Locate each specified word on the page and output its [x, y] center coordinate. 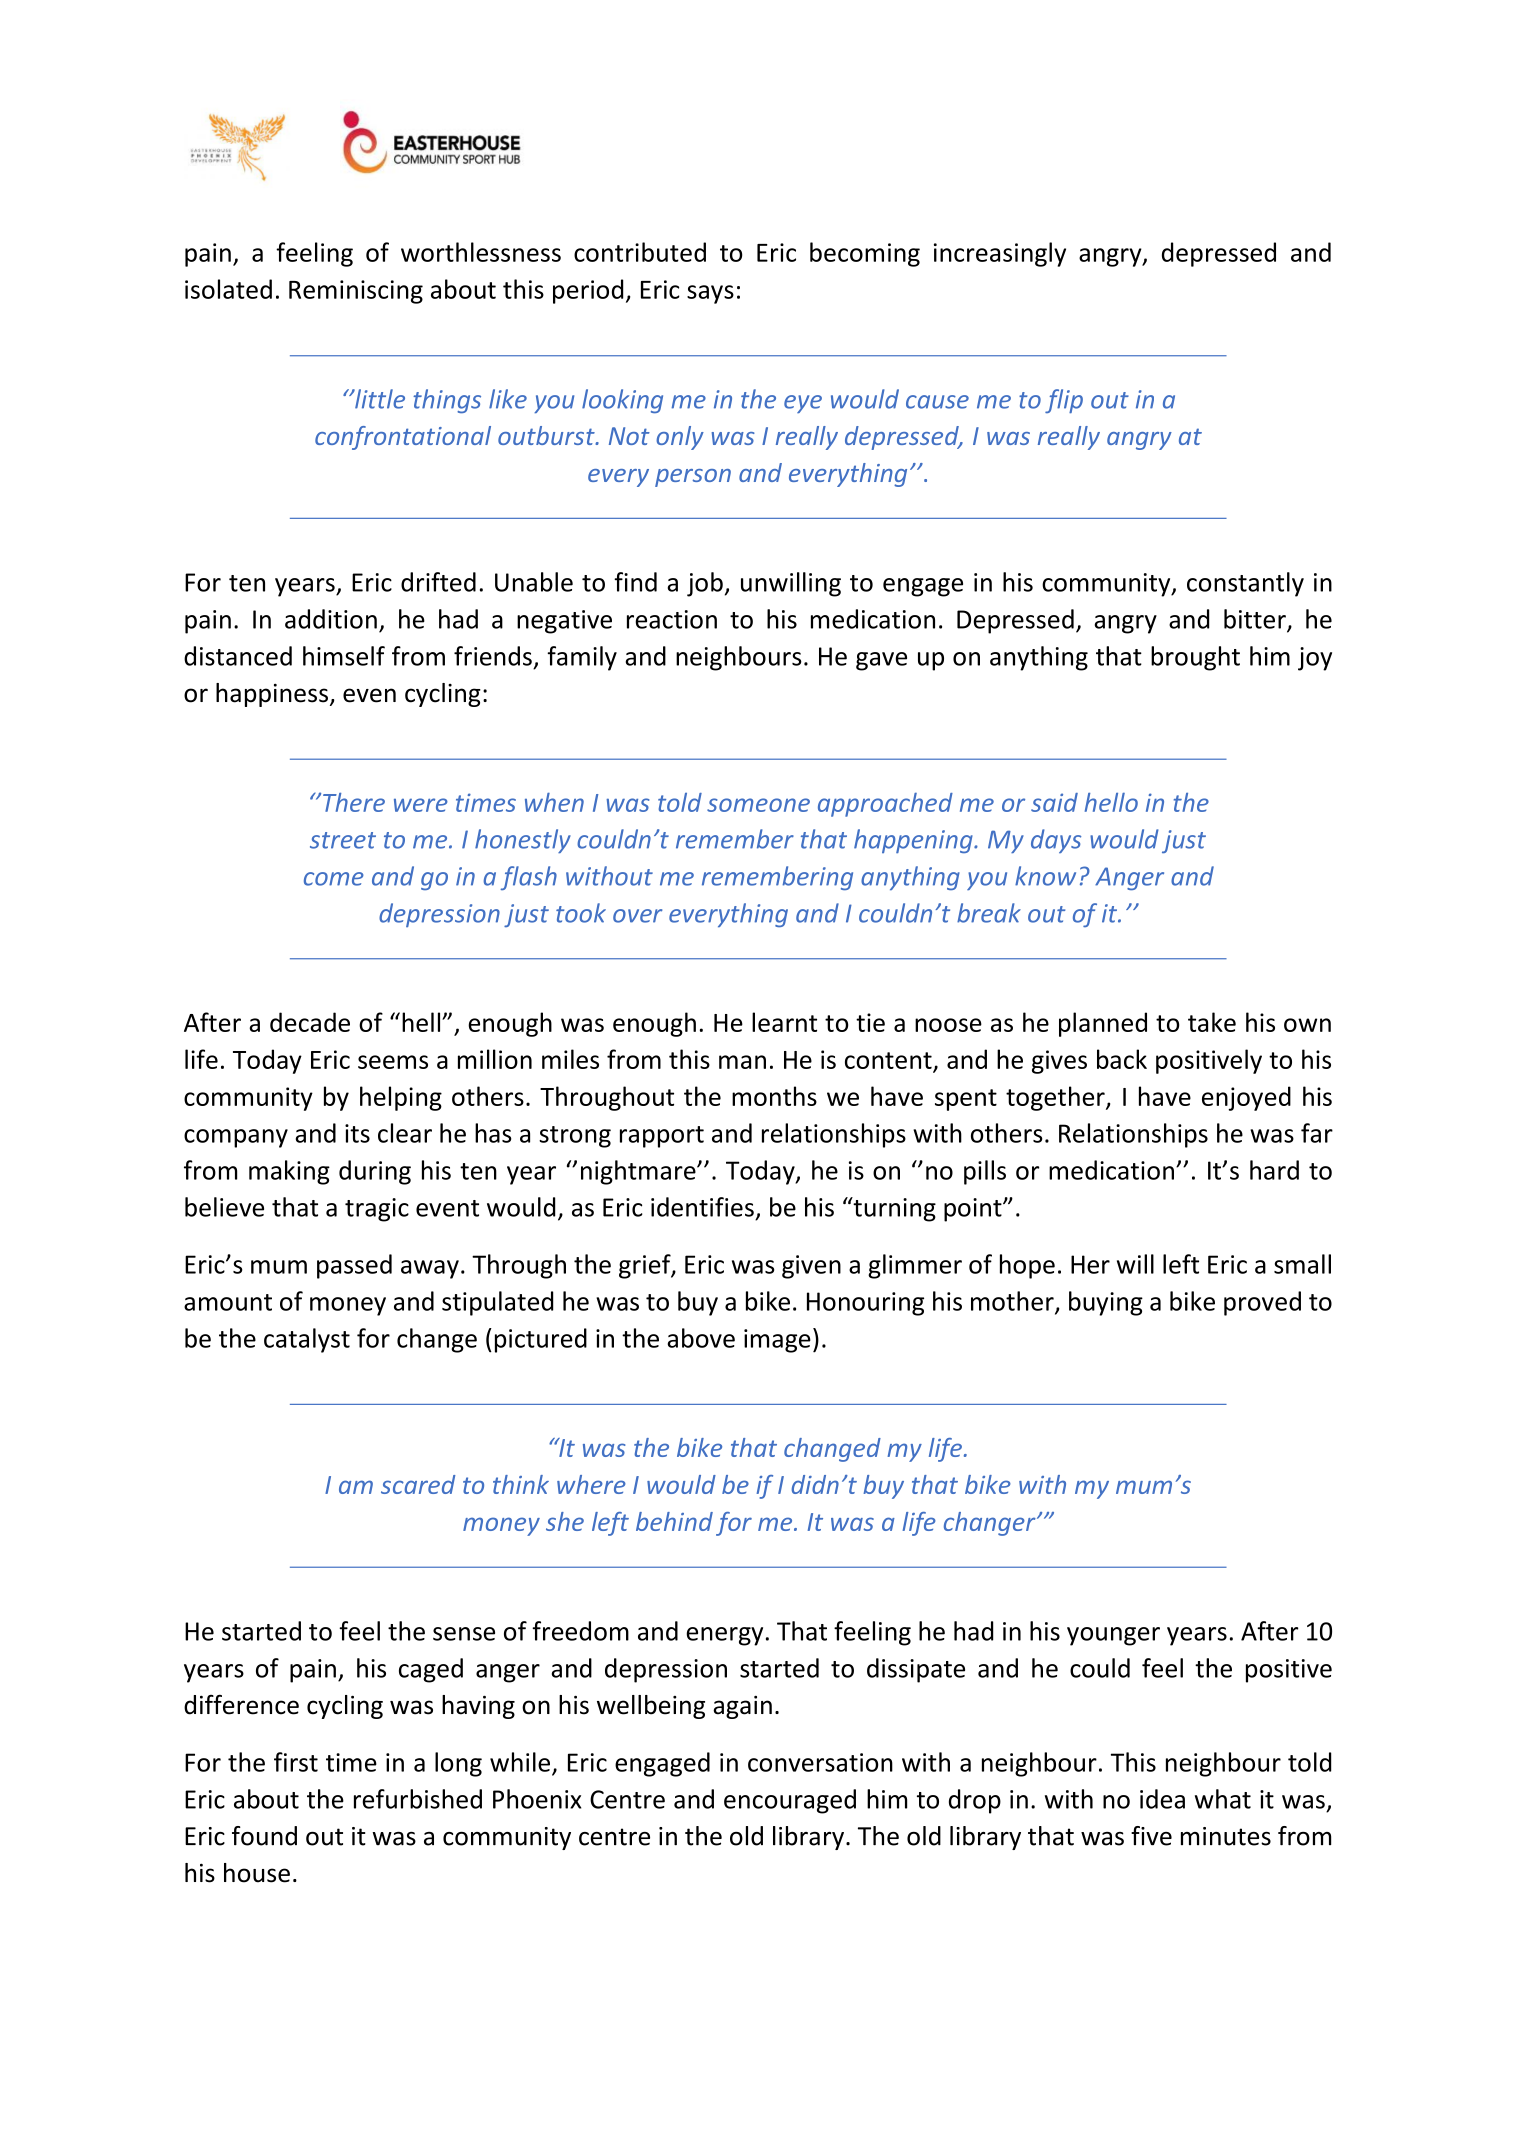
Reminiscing [356, 292]
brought [1195, 658]
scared [418, 1484]
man [742, 1062]
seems [393, 1062]
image [777, 1341]
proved [1262, 1303]
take [1212, 1022]
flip [1064, 401]
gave [881, 661]
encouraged [790, 1801]
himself [344, 656]
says [710, 294]
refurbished [418, 1799]
